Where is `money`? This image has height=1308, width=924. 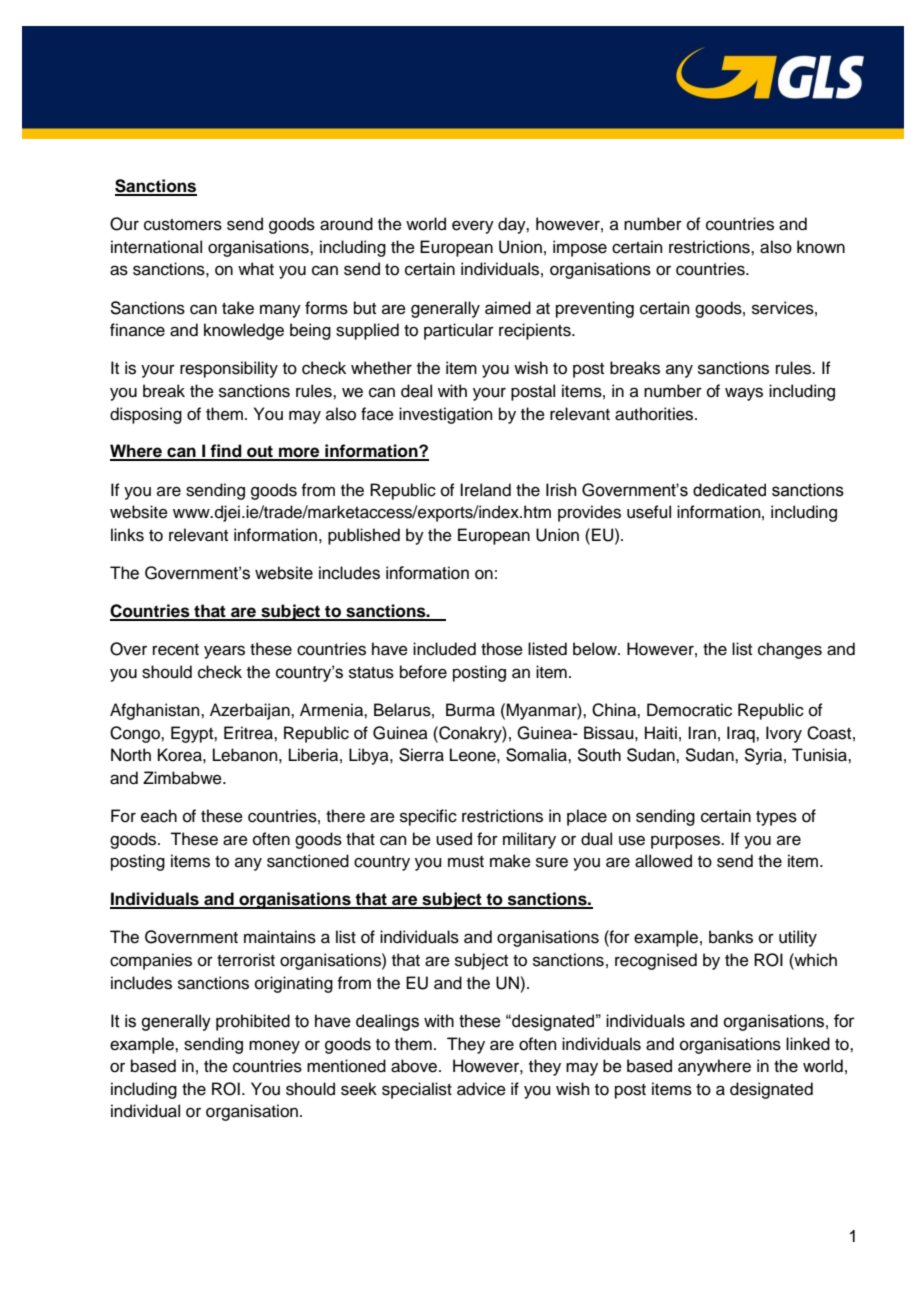
money is located at coordinates (274, 1047).
